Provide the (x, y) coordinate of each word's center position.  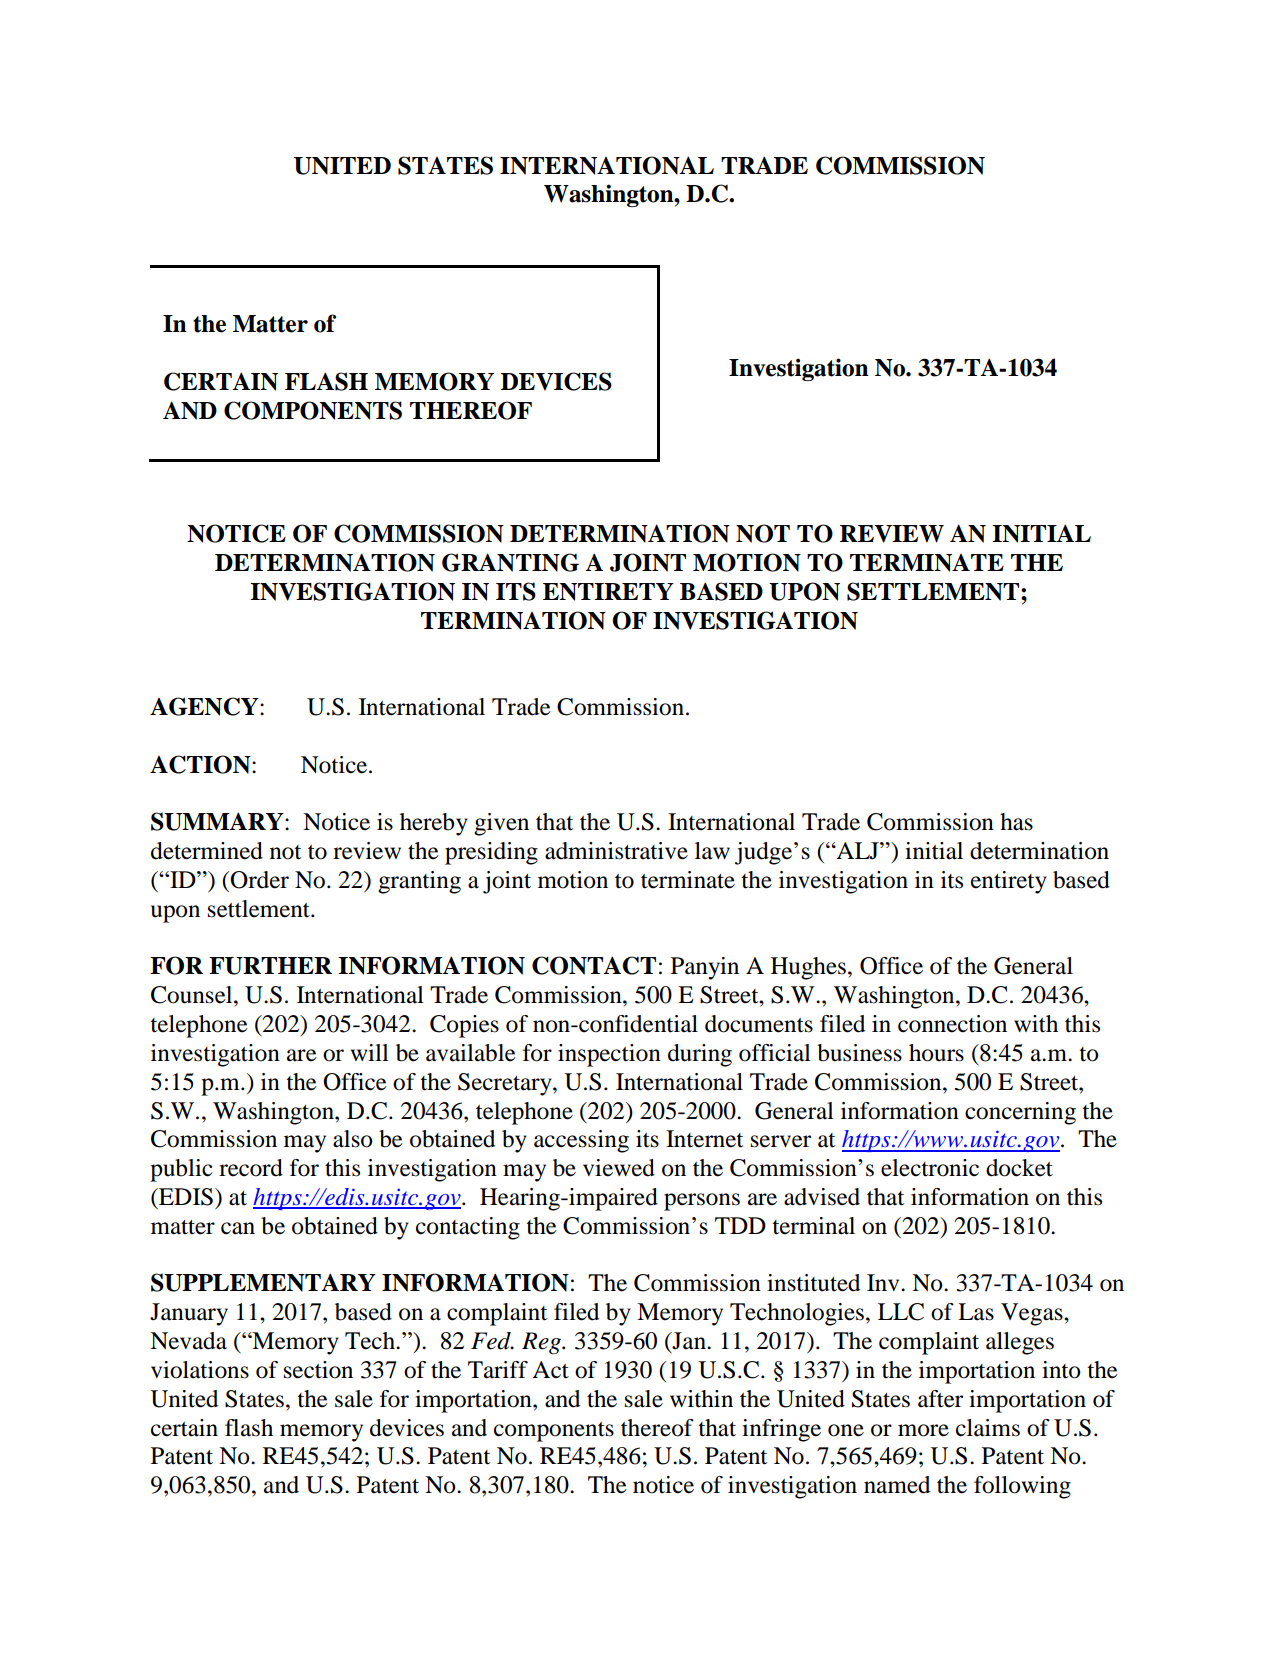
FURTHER (270, 966)
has (1016, 822)
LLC (901, 1312)
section (318, 1370)
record (251, 1168)
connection (952, 1024)
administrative (616, 851)
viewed (619, 1168)
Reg (543, 1343)
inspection (609, 1055)
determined (207, 851)
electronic (930, 1168)
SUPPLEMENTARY (263, 1282)
